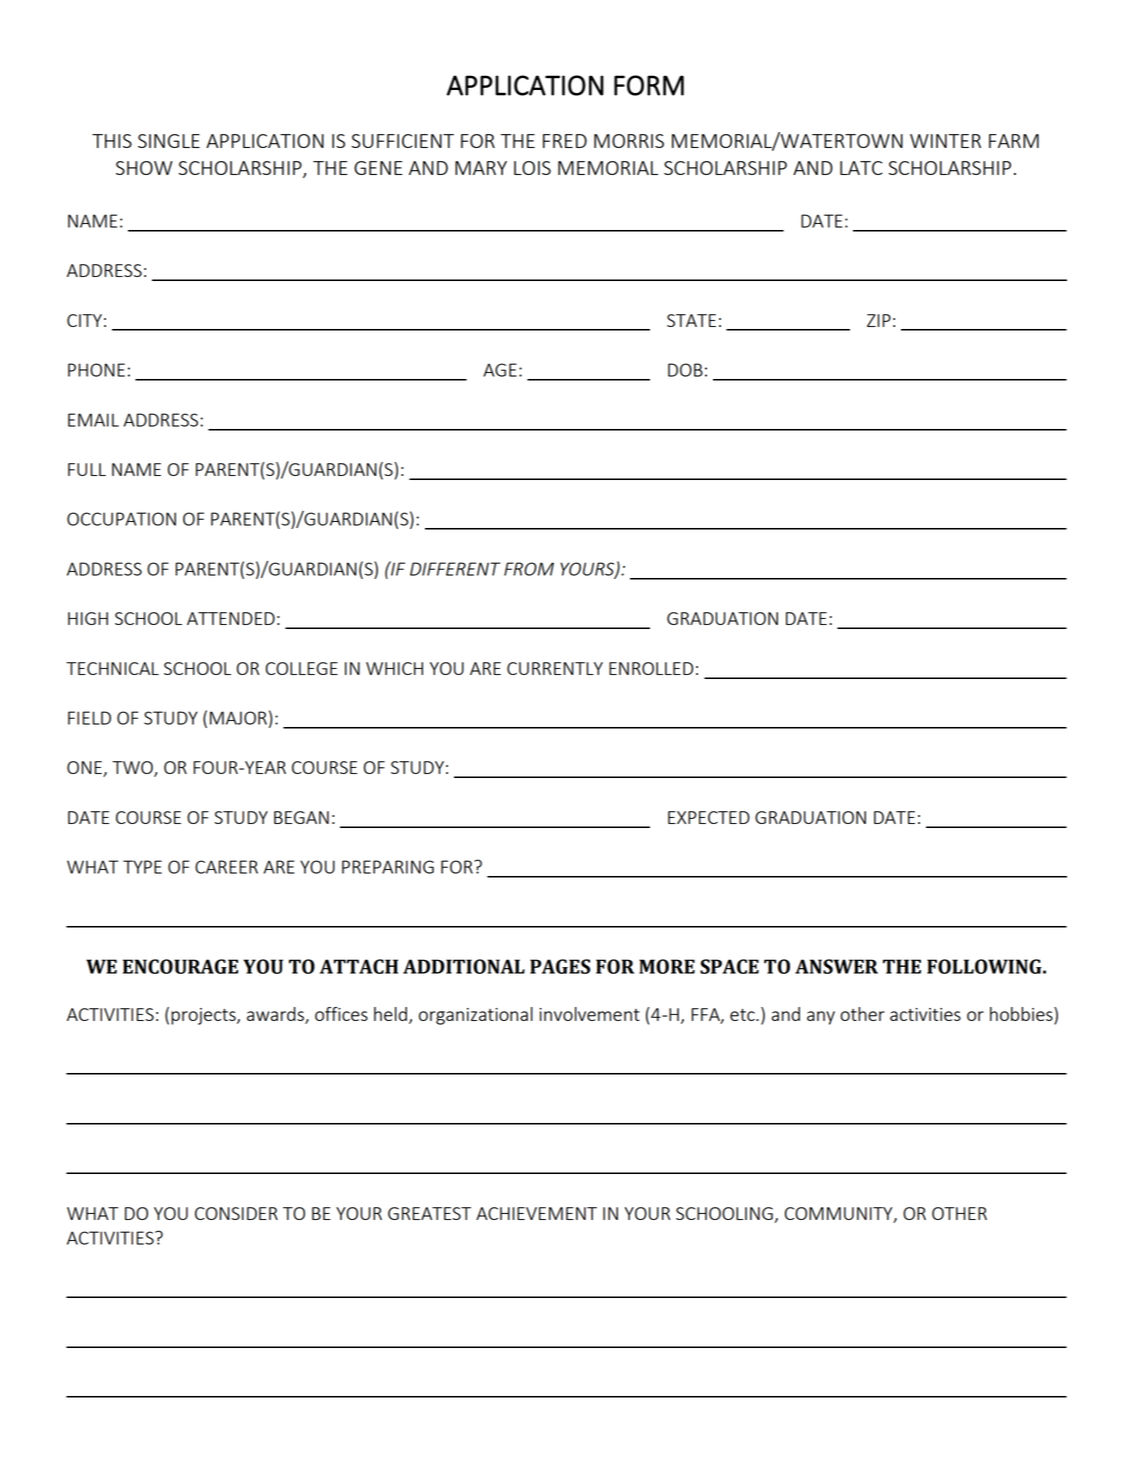 Image resolution: width=1133 pixels, height=1466 pixels. I want to click on ACHIEVEMENT, so click(536, 1213).
